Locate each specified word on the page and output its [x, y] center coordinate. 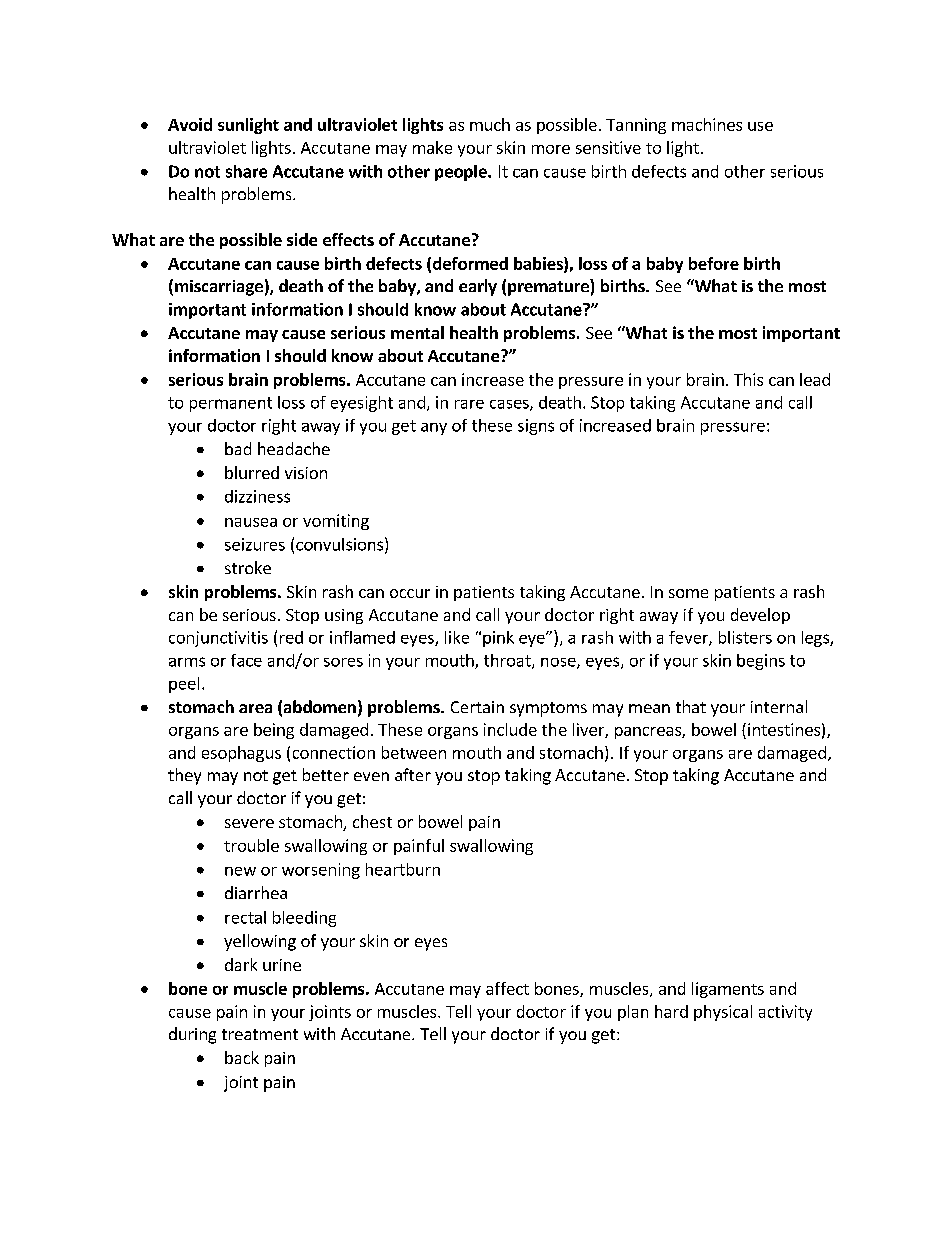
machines [707, 124]
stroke [248, 567]
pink [498, 639]
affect [507, 988]
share [246, 171]
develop [760, 616]
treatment [260, 1034]
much [490, 124]
